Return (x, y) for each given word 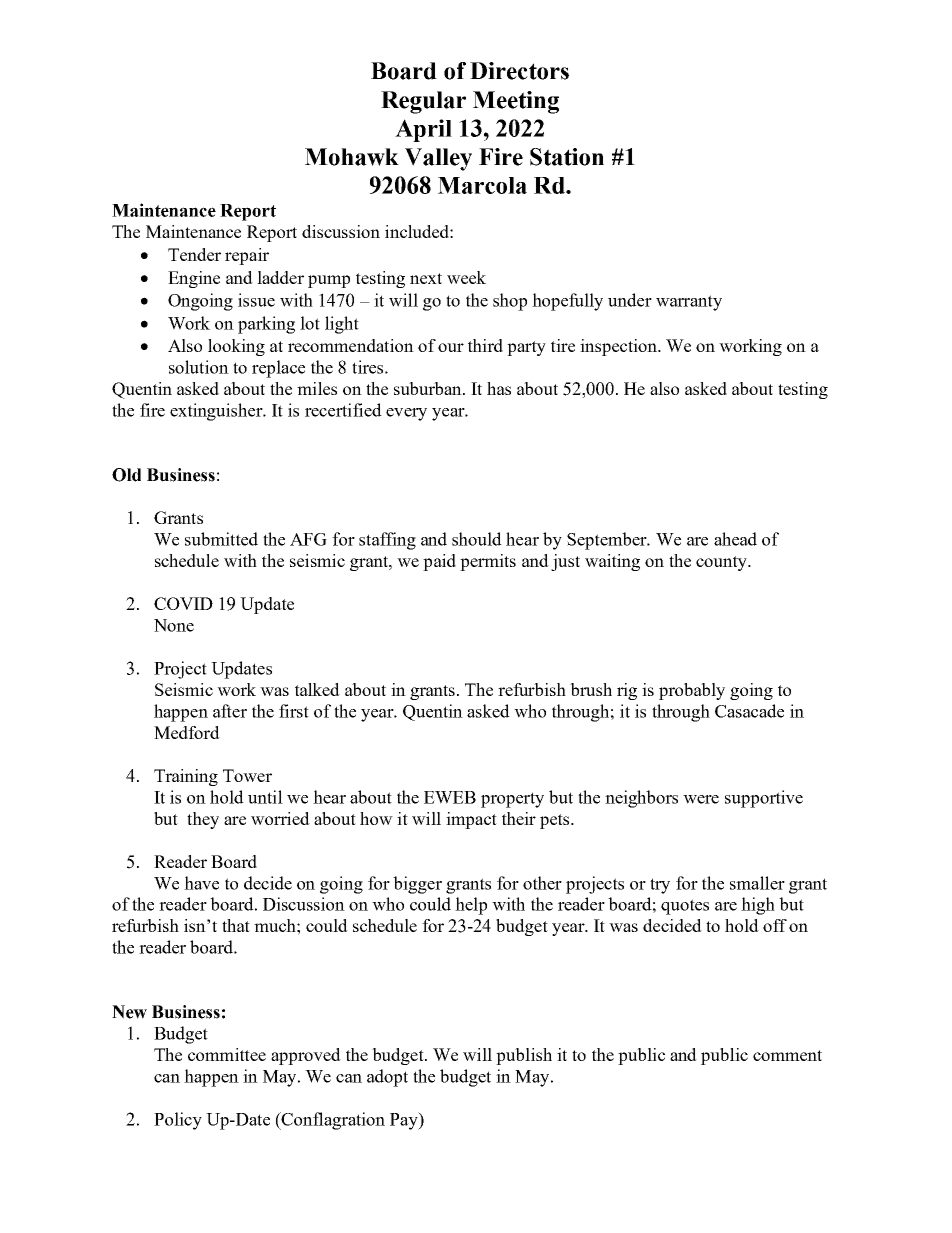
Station (567, 157)
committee (227, 1054)
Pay (405, 1121)
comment (787, 1055)
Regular (423, 102)
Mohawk (352, 157)
